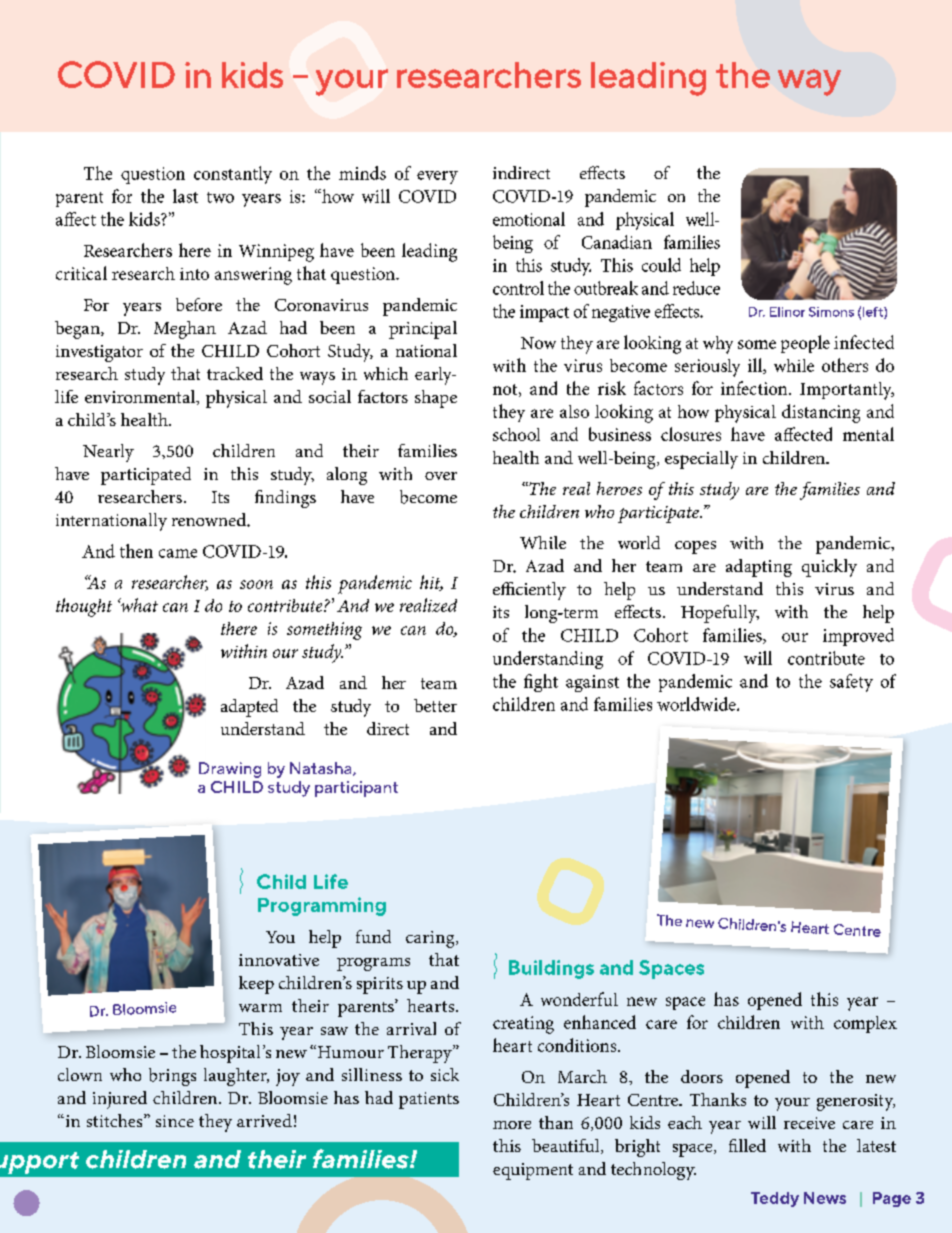 The width and height of the screenshot is (952, 1233). I want to click on renowned, so click(210, 519).
